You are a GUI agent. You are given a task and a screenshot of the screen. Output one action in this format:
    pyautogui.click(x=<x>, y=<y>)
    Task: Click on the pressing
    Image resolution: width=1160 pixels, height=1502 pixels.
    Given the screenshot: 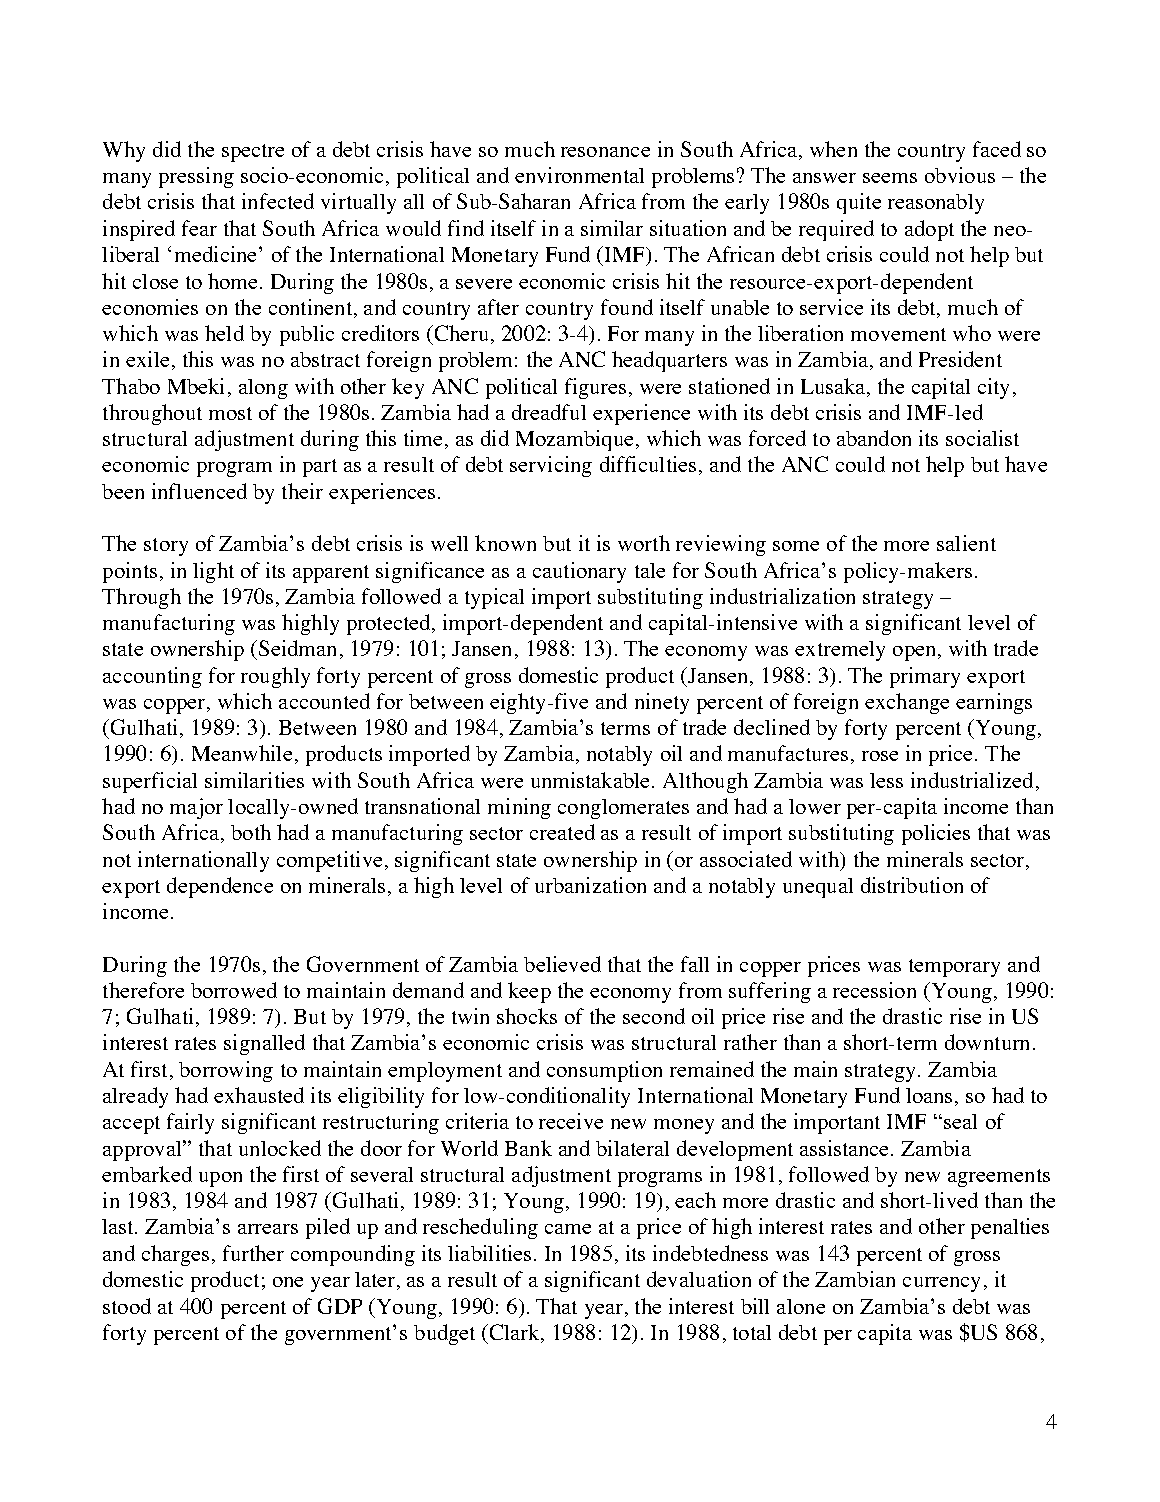 What is the action you would take?
    pyautogui.click(x=196, y=177)
